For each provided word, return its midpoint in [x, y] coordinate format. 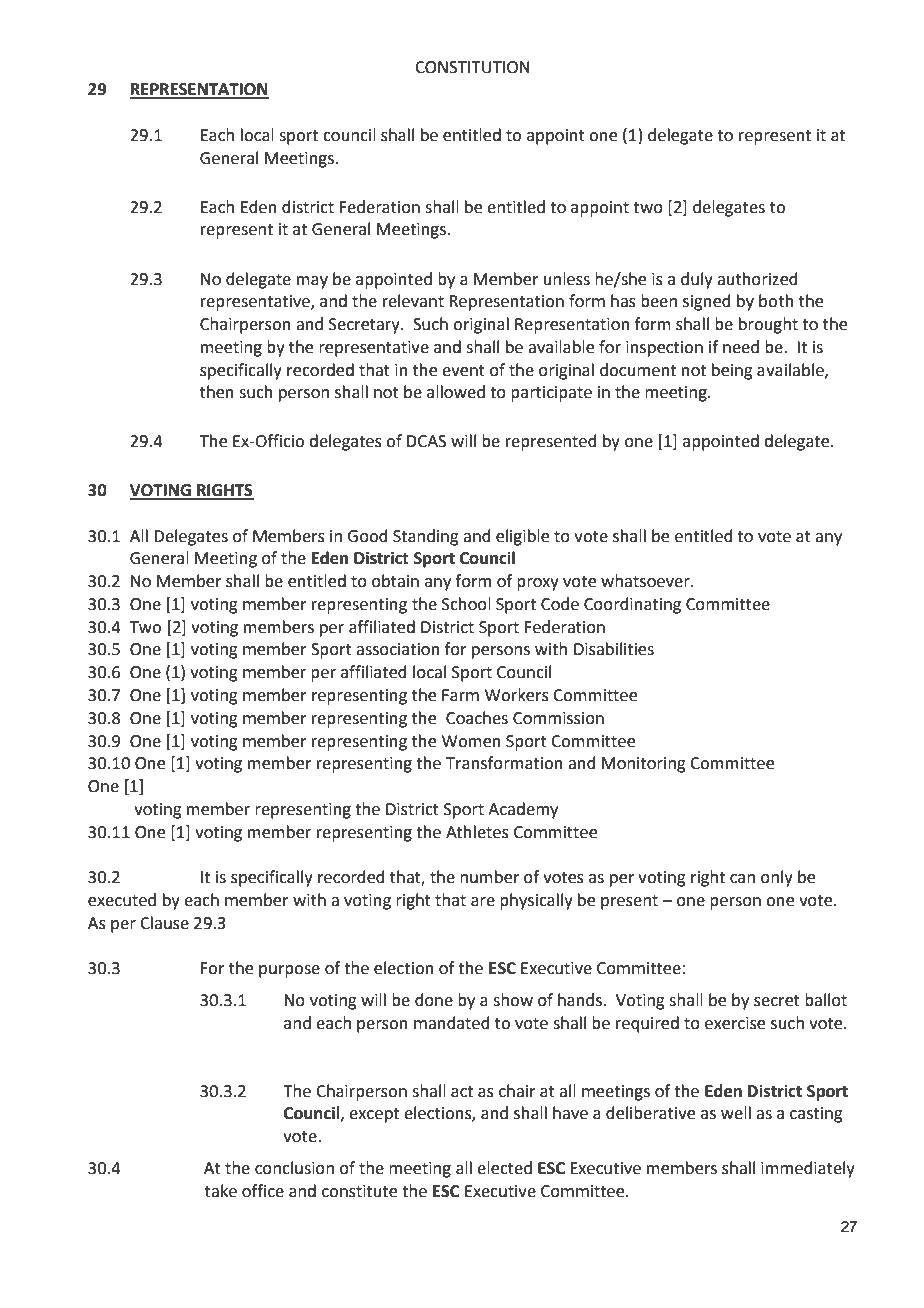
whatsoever [646, 581]
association [398, 649]
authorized [757, 279]
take [221, 1191]
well [736, 1113]
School [466, 604]
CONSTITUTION [472, 67]
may [312, 282]
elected [504, 1168]
